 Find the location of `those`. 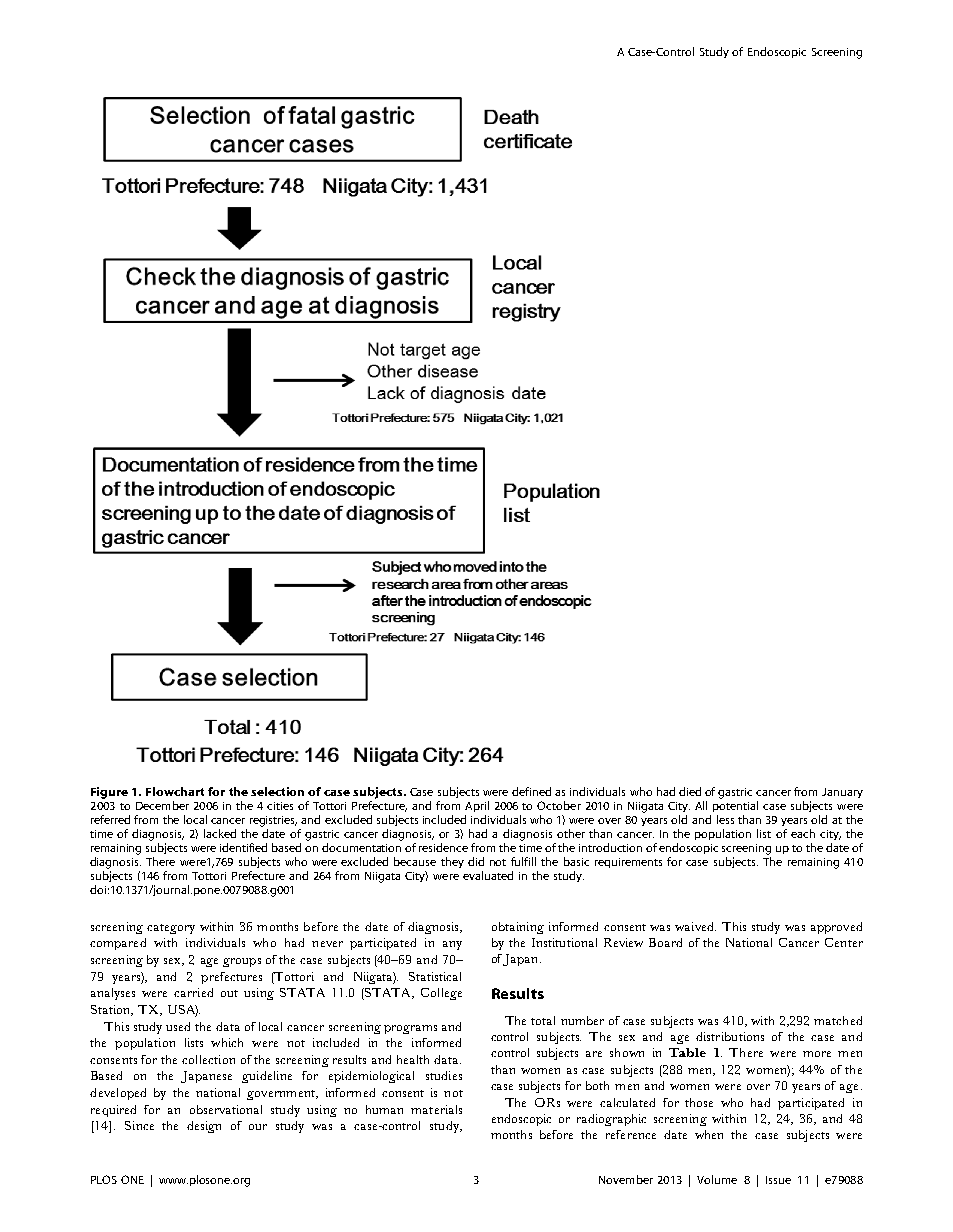

those is located at coordinates (699, 1102).
